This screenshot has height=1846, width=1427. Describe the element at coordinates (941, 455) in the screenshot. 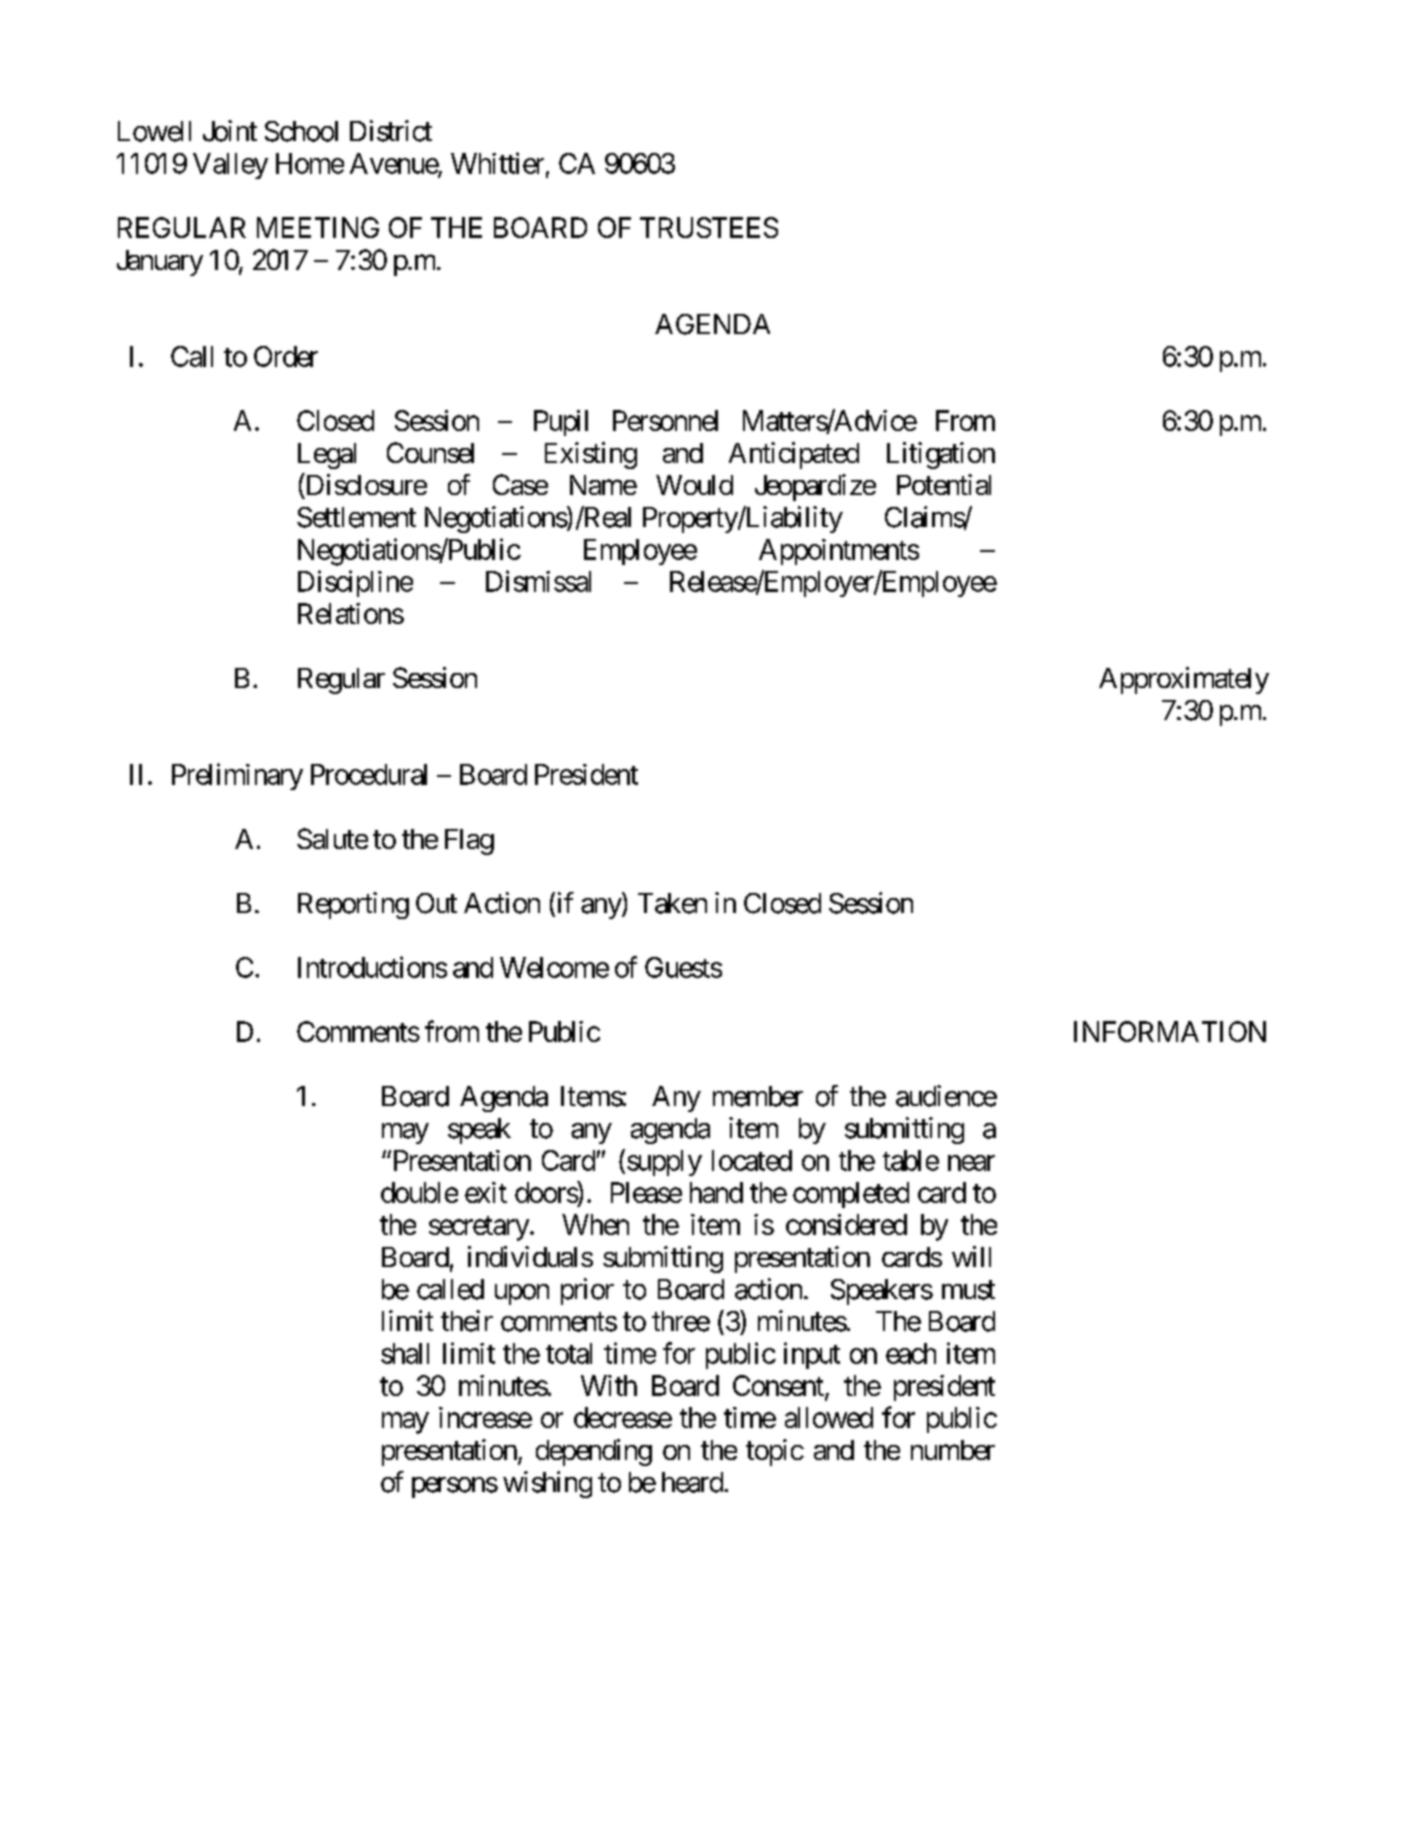

I see `Litigation` at that location.
